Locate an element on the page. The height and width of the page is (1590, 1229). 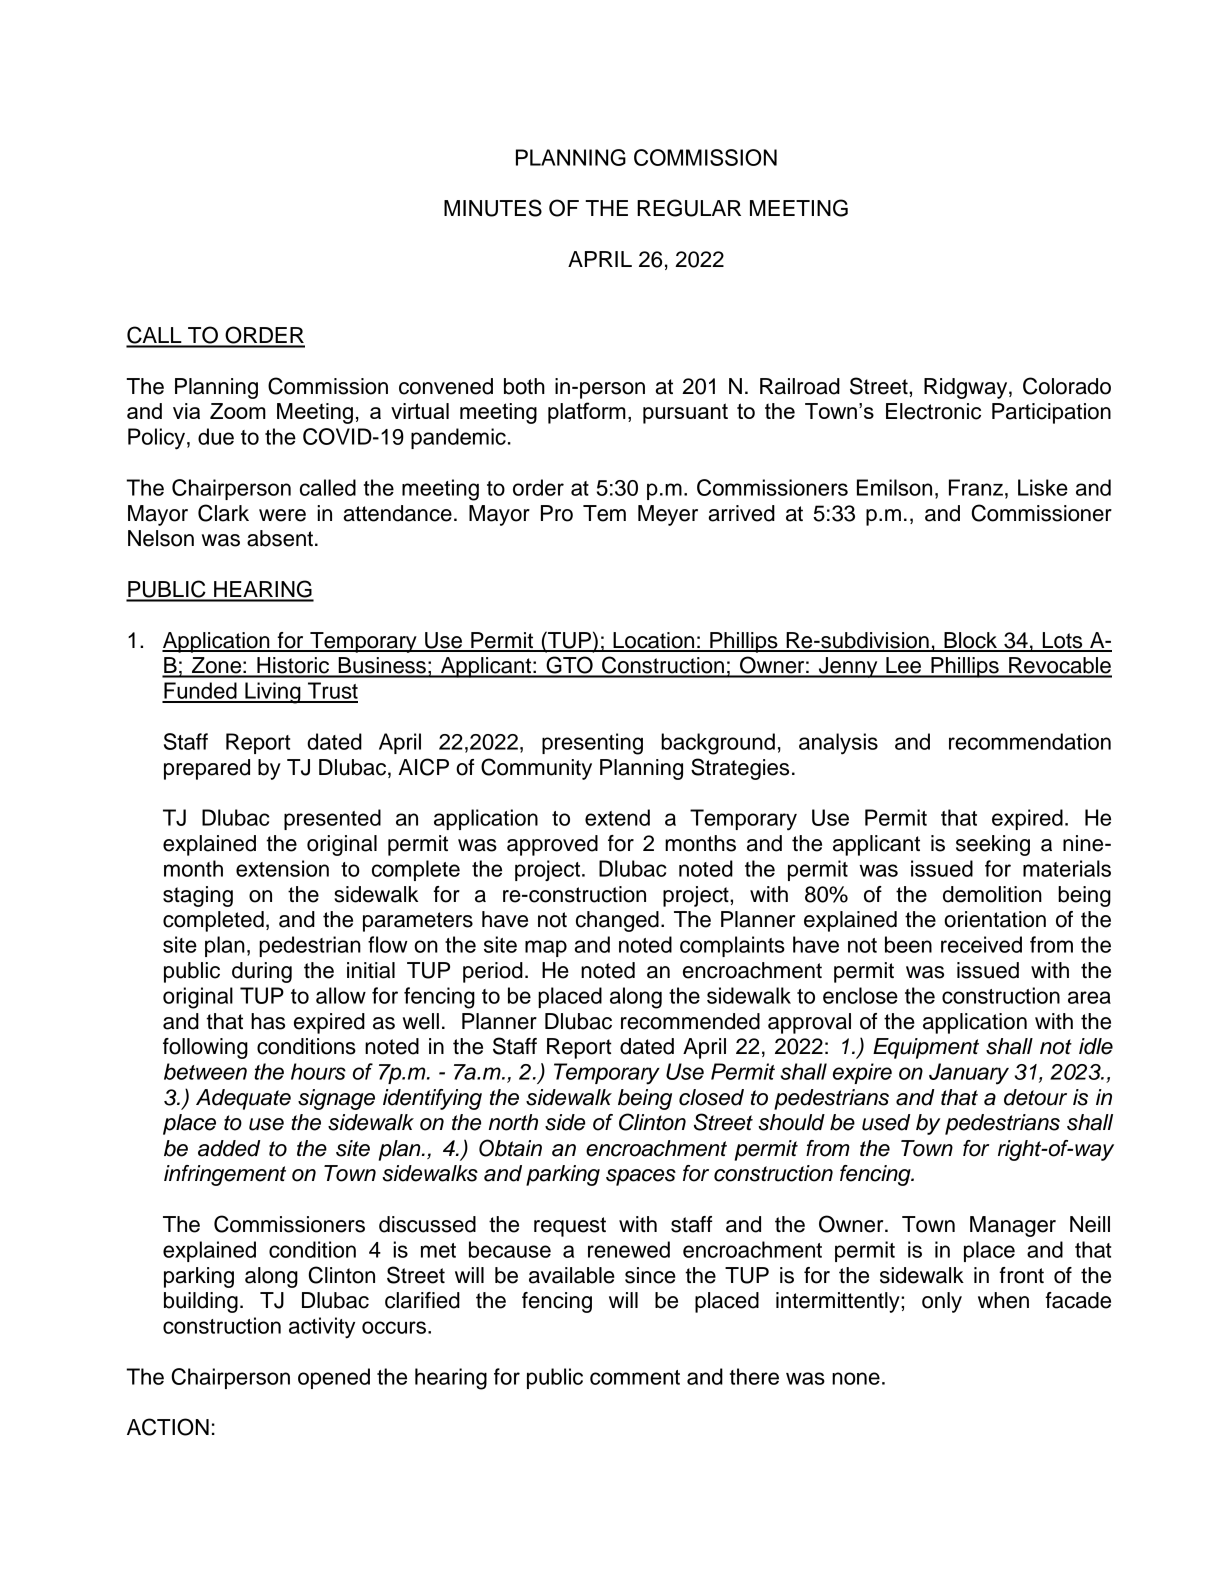
Living is located at coordinates (273, 693).
